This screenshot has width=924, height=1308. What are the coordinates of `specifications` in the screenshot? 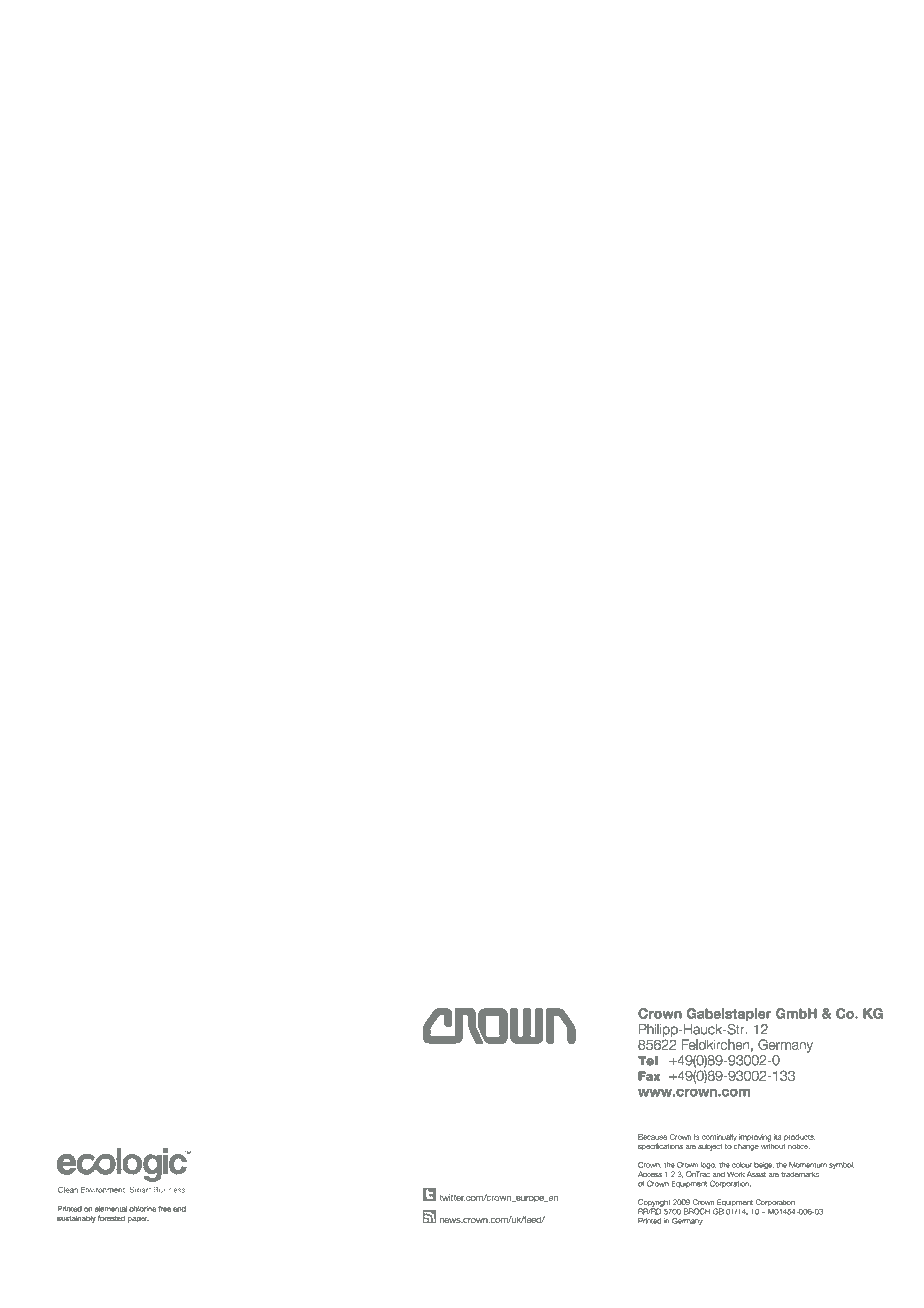 It's located at (660, 1147).
